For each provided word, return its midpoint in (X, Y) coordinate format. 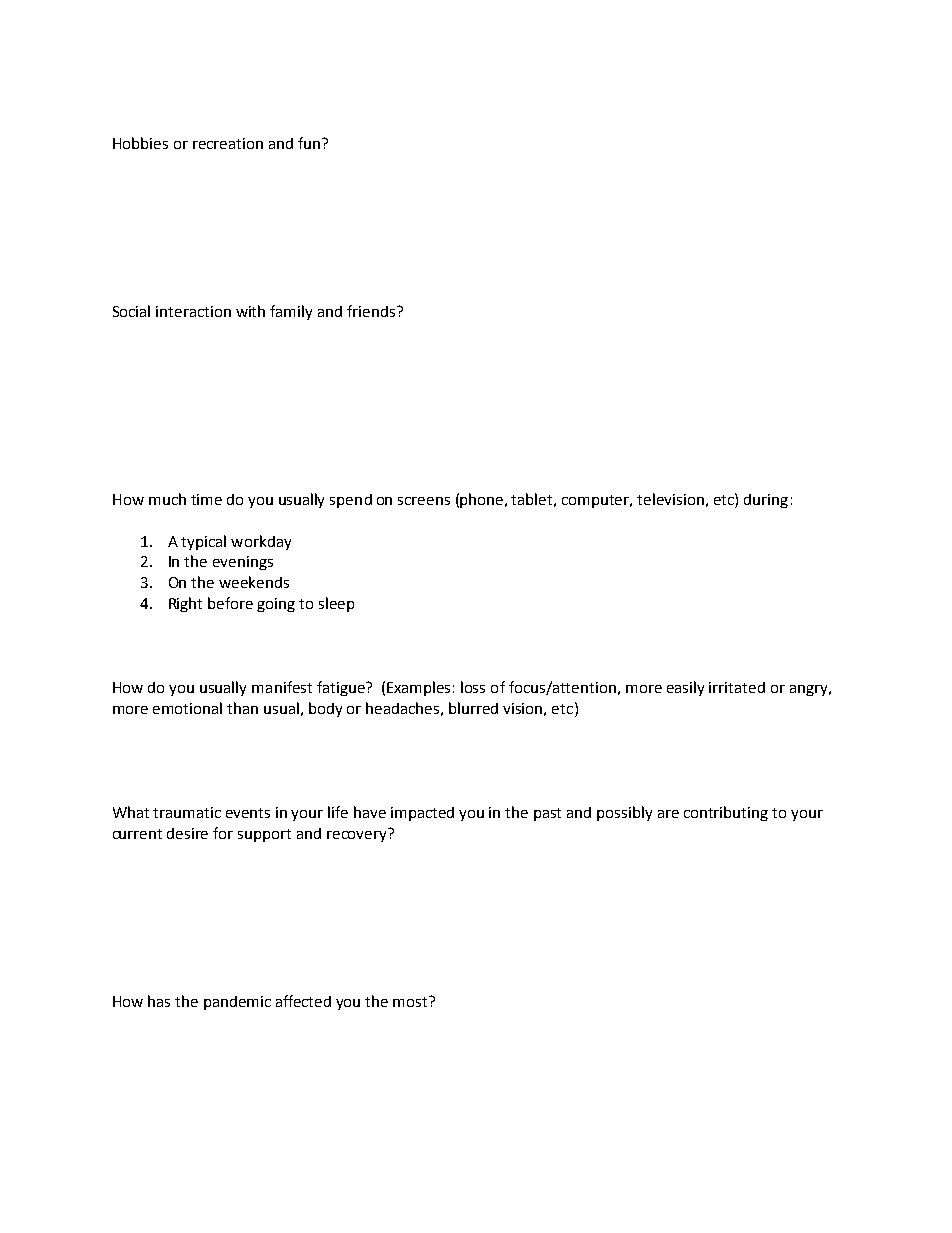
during (766, 501)
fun (309, 143)
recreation (228, 143)
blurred (473, 708)
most (411, 1001)
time (206, 499)
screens (424, 501)
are (668, 814)
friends (372, 311)
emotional (187, 708)
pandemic (237, 1003)
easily (685, 688)
